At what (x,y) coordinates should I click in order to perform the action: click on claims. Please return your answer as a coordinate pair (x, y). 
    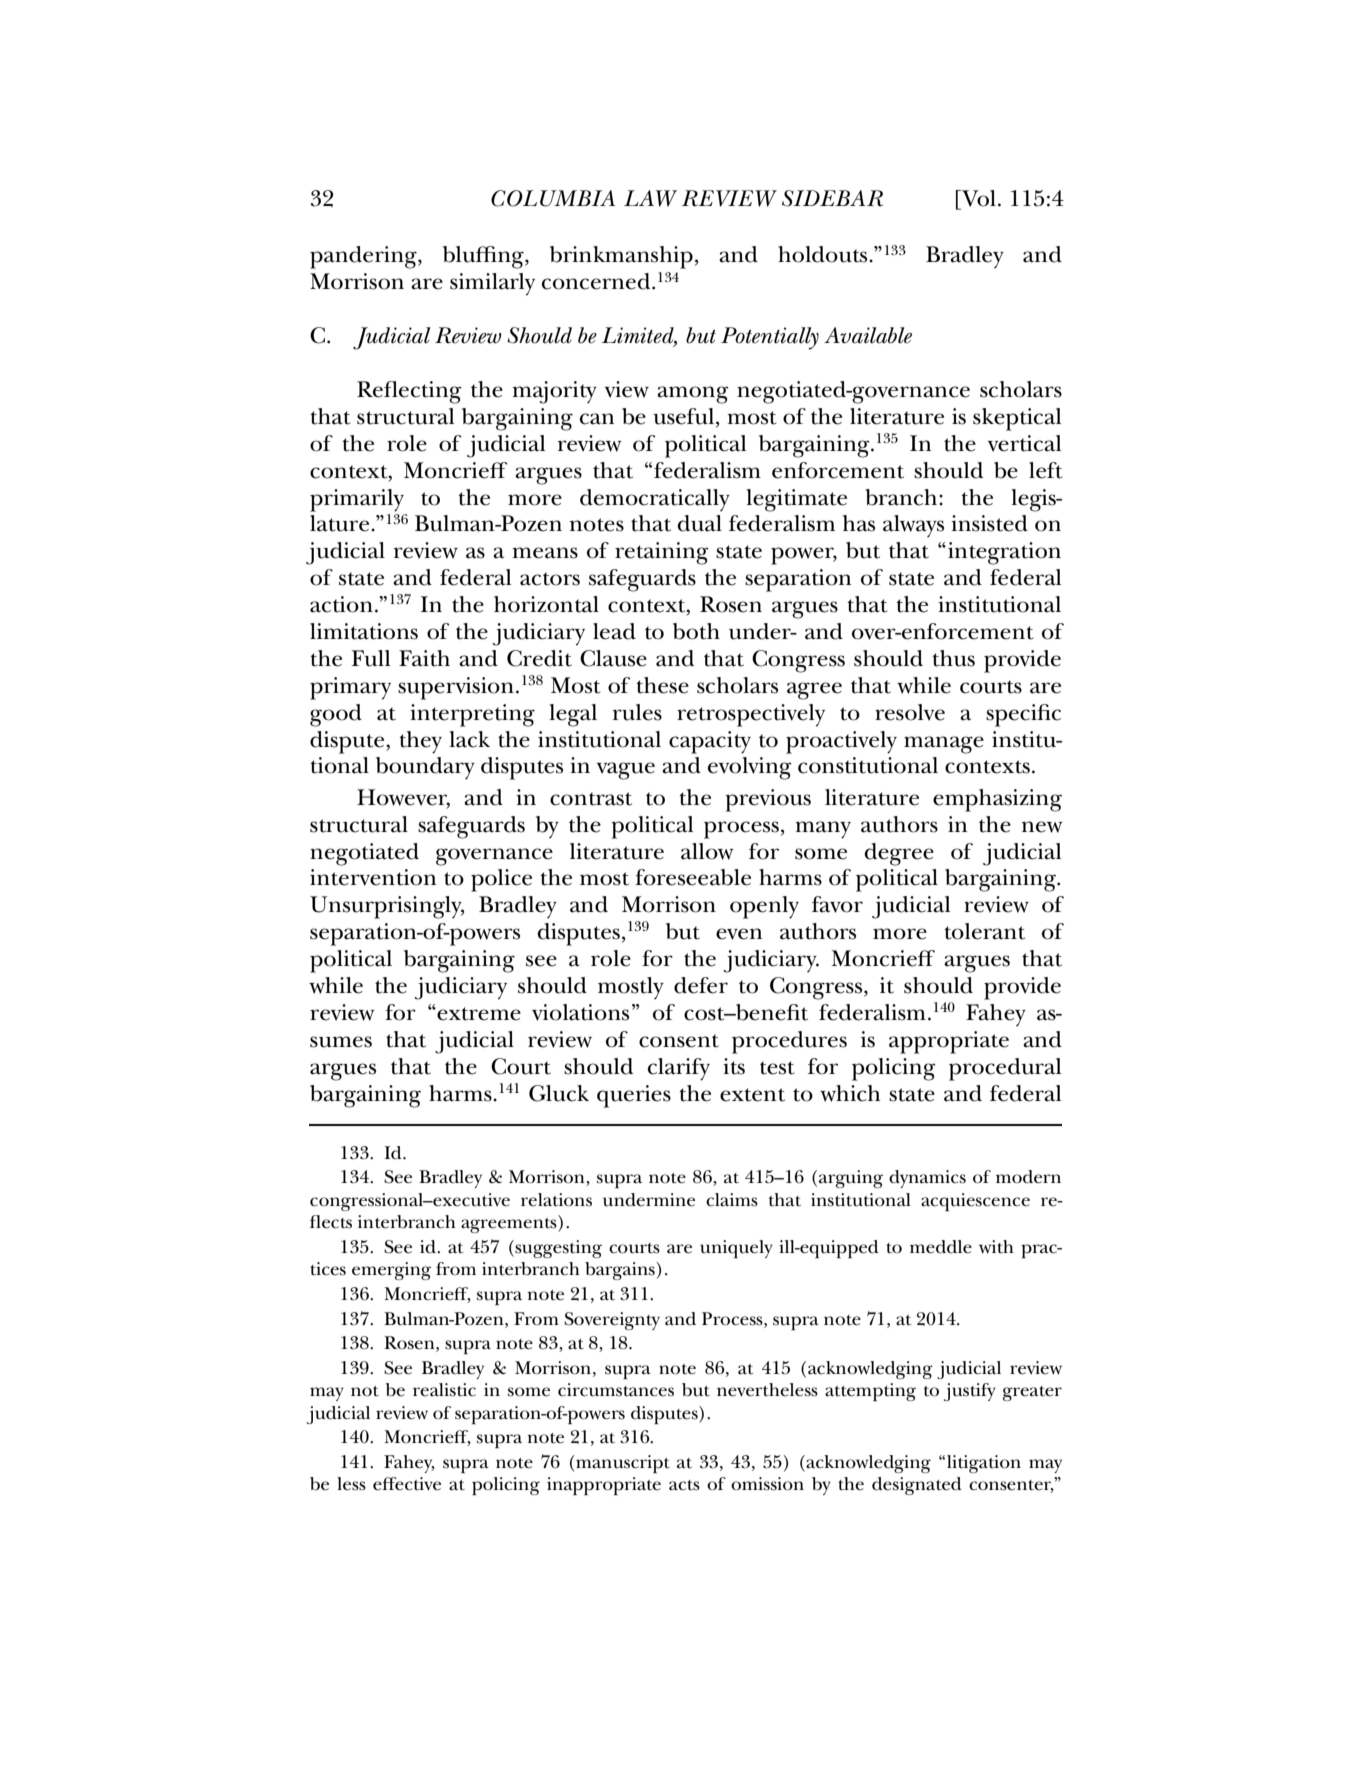
    Looking at the image, I should click on (732, 1200).
